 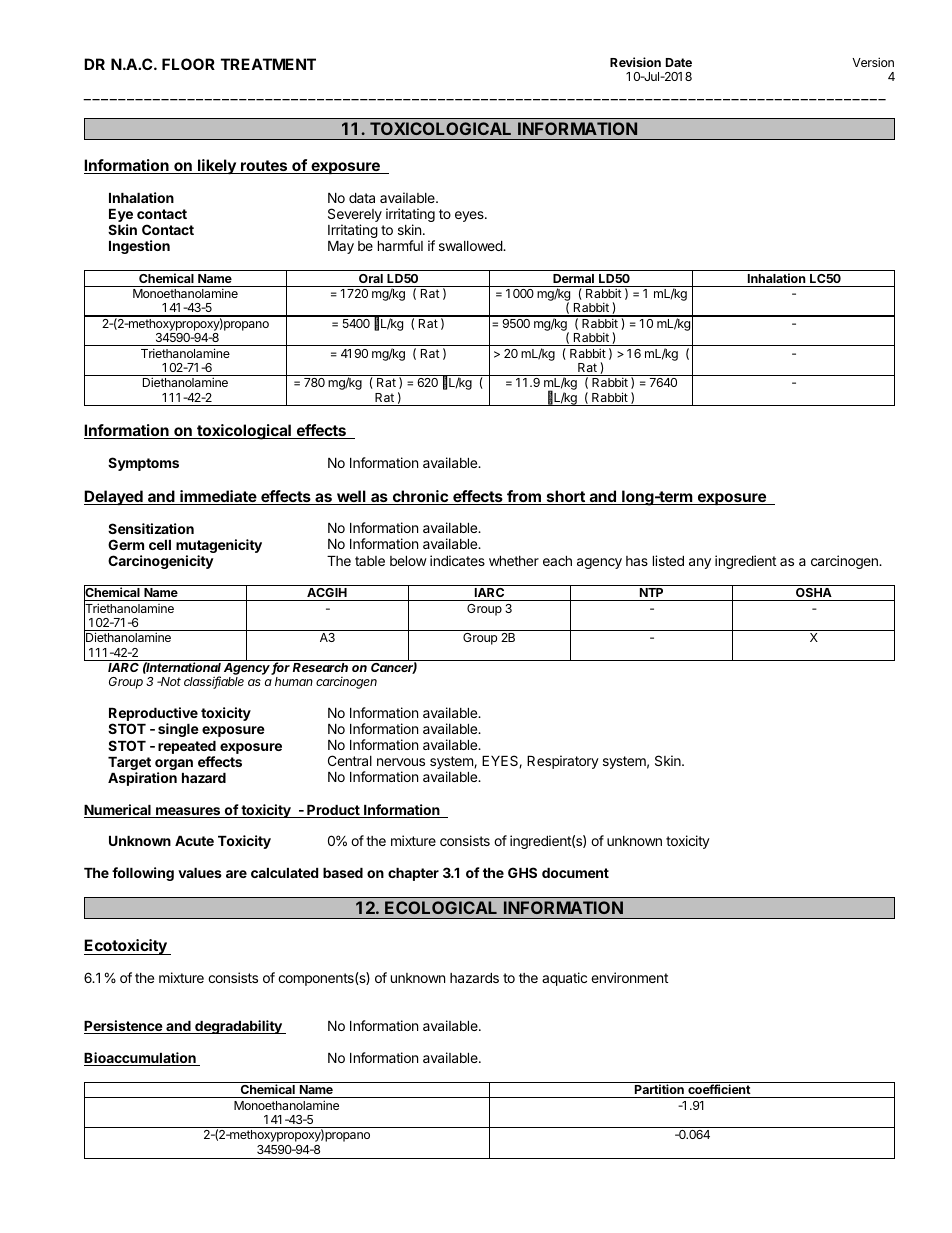 What do you see at coordinates (218, 497) in the screenshot?
I see `immediate` at bounding box center [218, 497].
